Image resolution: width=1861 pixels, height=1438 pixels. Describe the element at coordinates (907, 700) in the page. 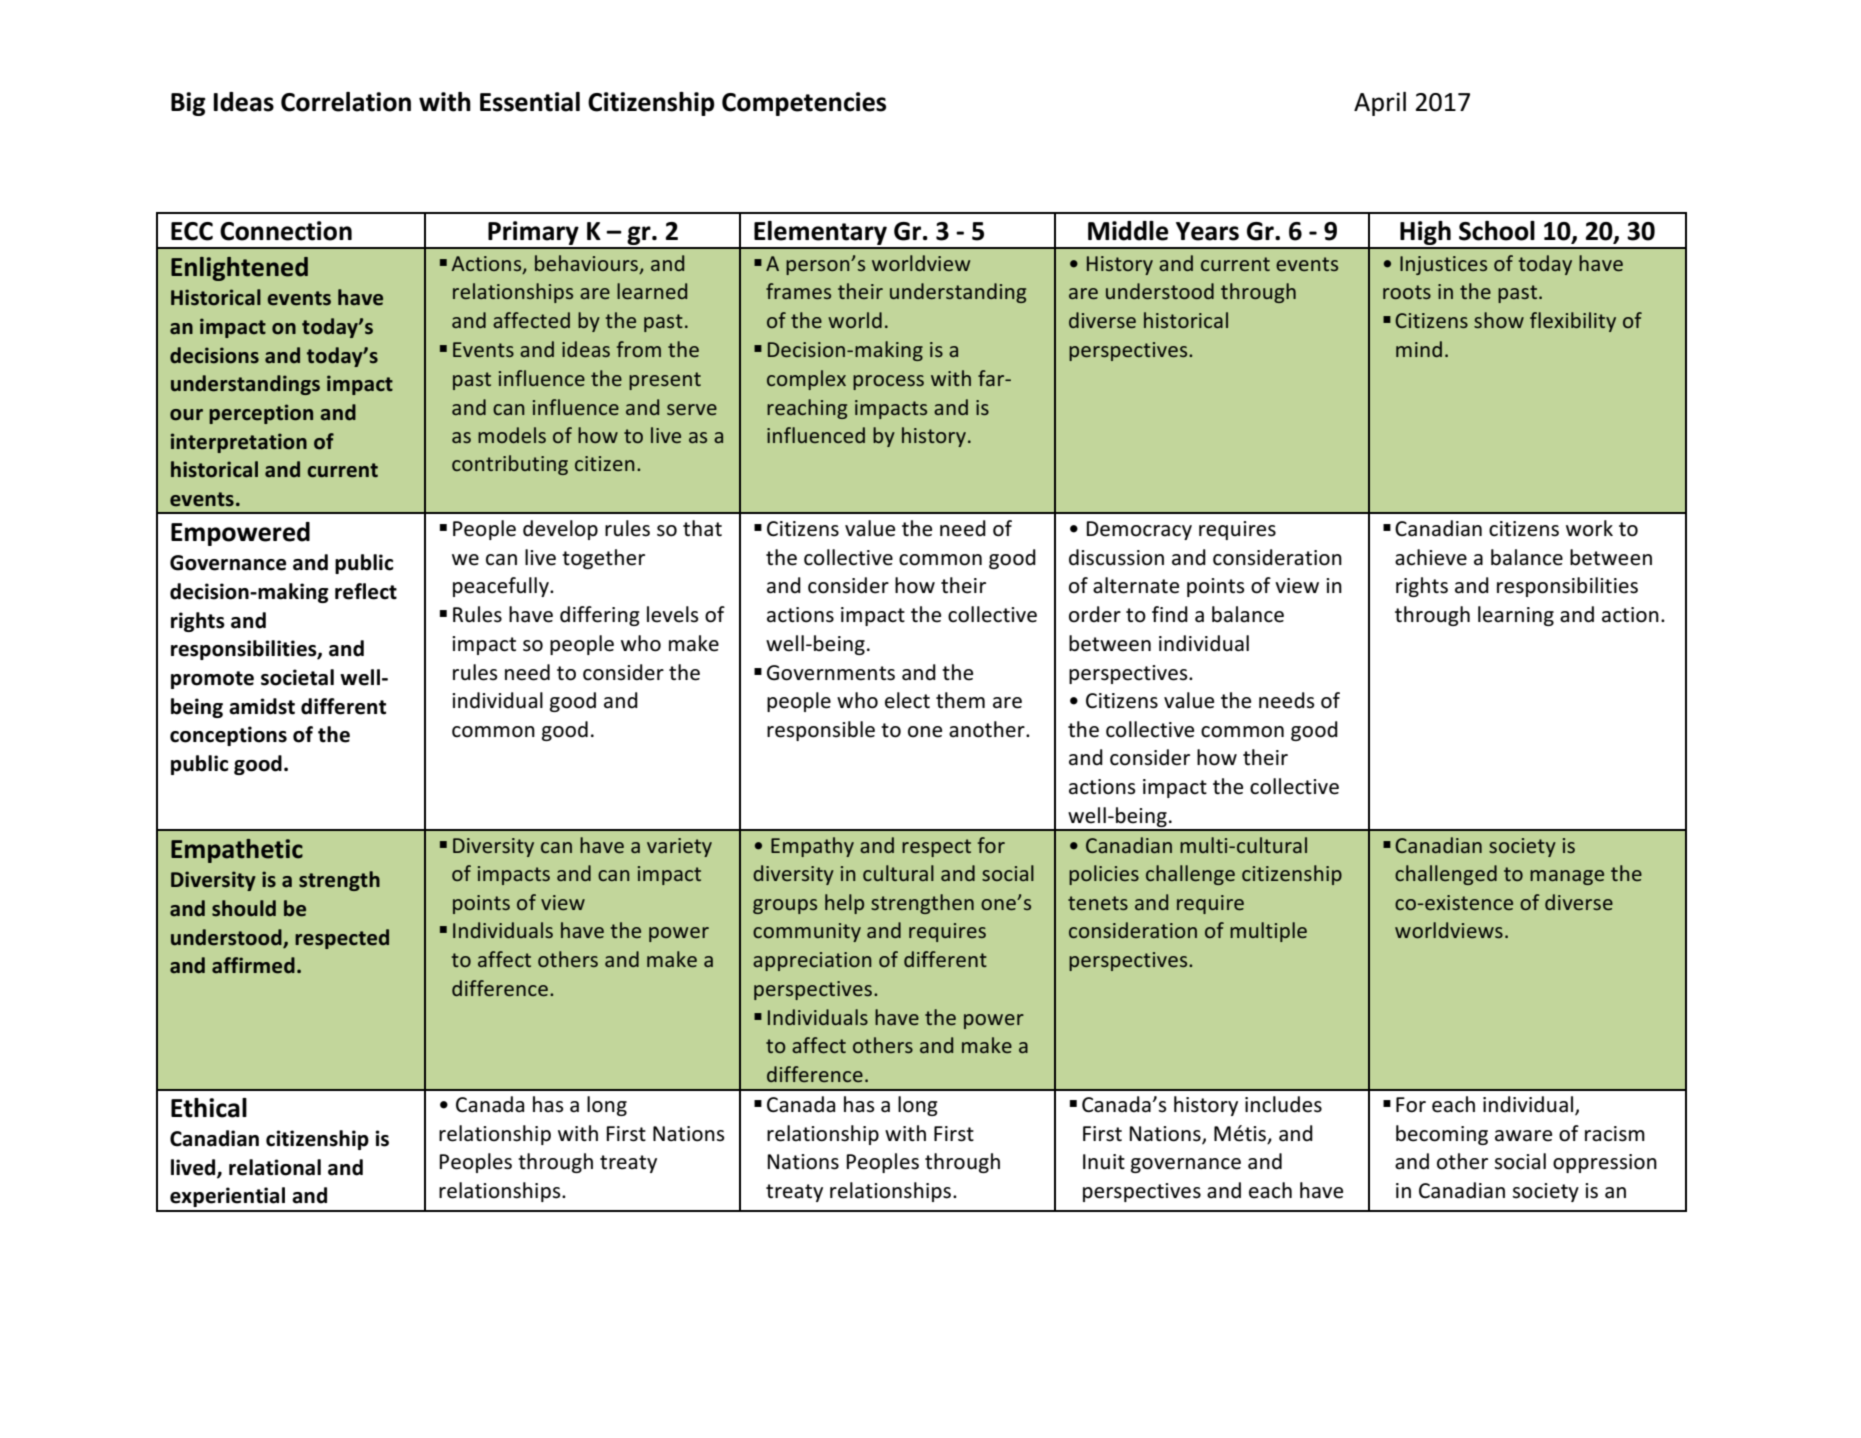

I see `elect` at that location.
